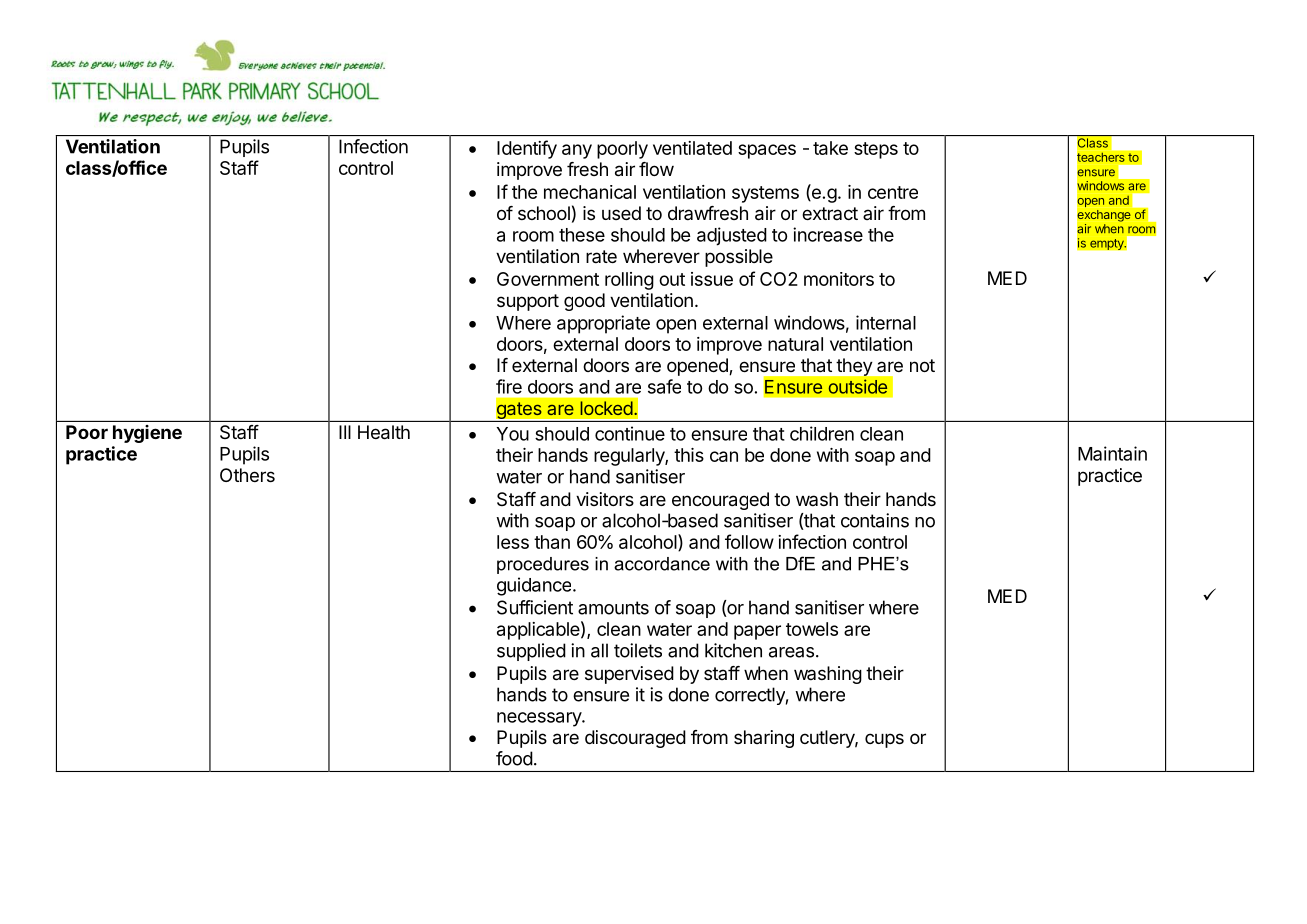 Image resolution: width=1307 pixels, height=924 pixels. Describe the element at coordinates (884, 740) in the page. I see `cups` at that location.
